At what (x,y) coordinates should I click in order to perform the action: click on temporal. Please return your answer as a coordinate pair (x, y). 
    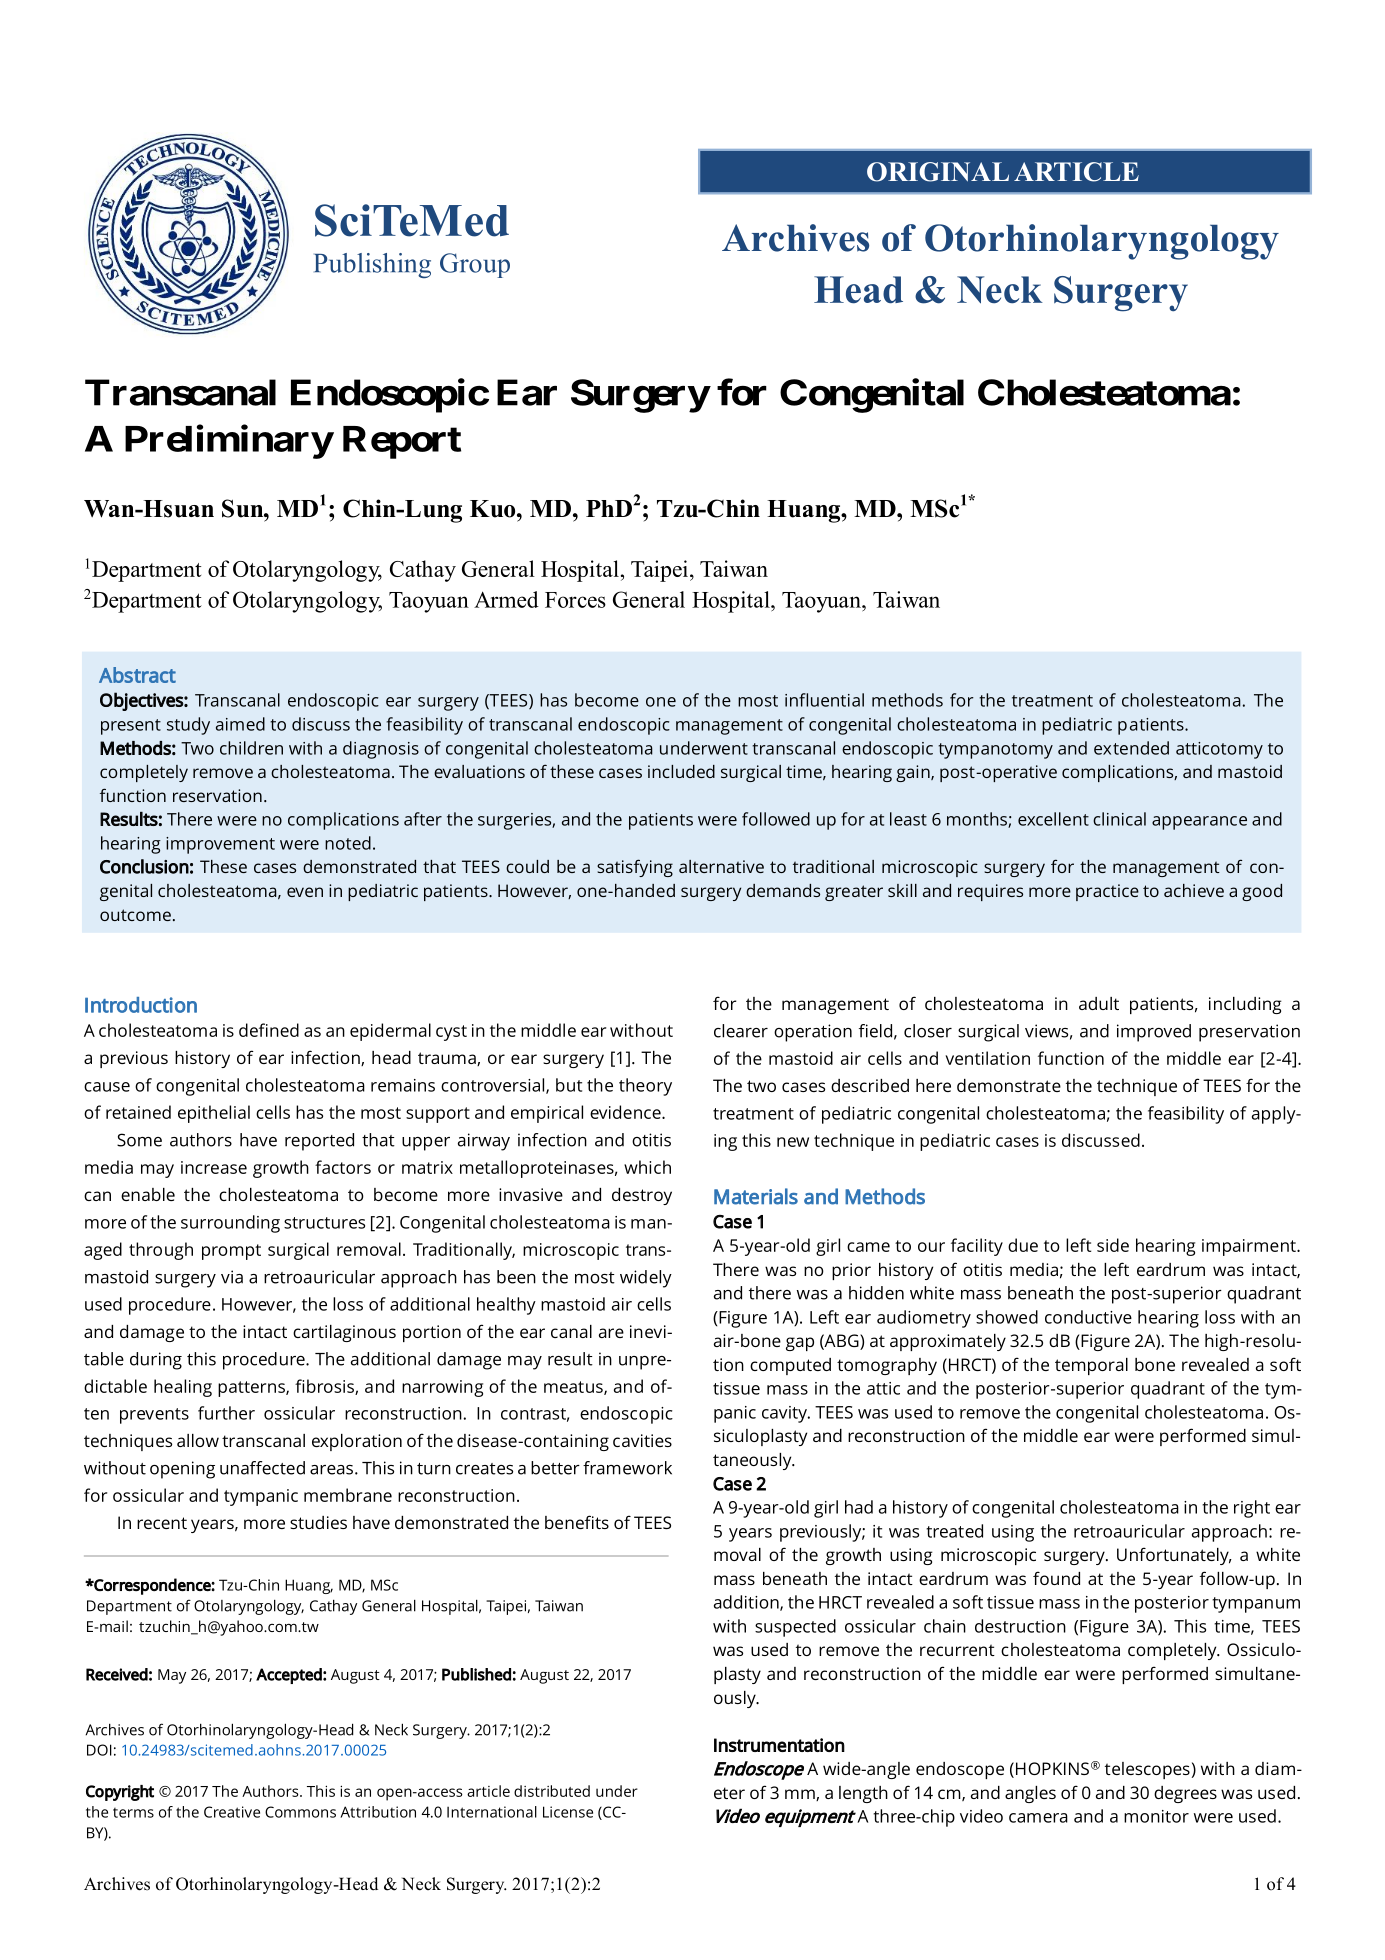
    Looking at the image, I should click on (1091, 1366).
